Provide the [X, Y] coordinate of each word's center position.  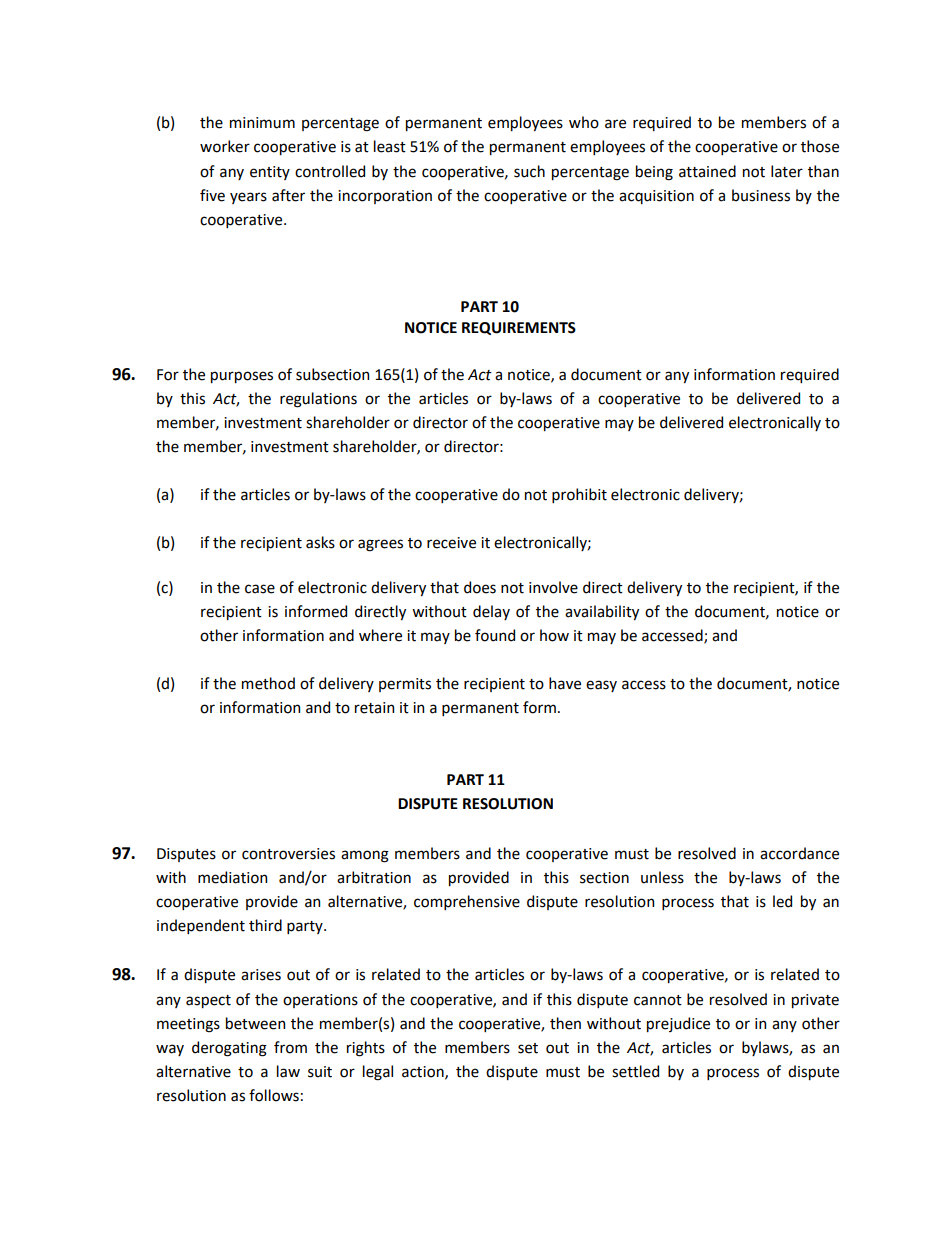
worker [225, 146]
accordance [799, 853]
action [424, 1072]
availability [602, 612]
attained [707, 171]
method [268, 683]
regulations [318, 400]
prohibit [579, 495]
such [529, 171]
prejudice [678, 1024]
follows [274, 1095]
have [565, 683]
